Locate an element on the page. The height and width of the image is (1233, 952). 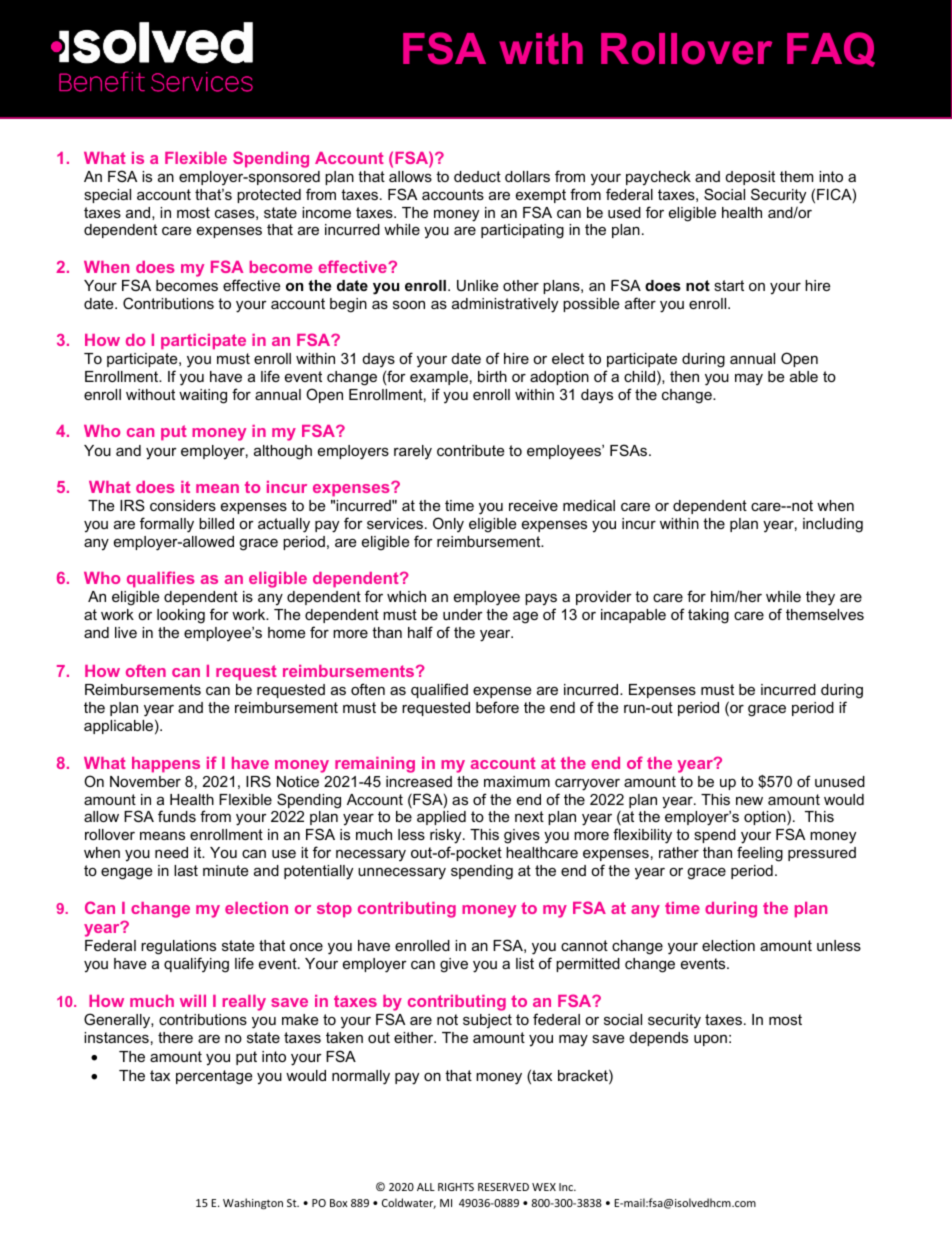
protected is located at coordinates (269, 196).
